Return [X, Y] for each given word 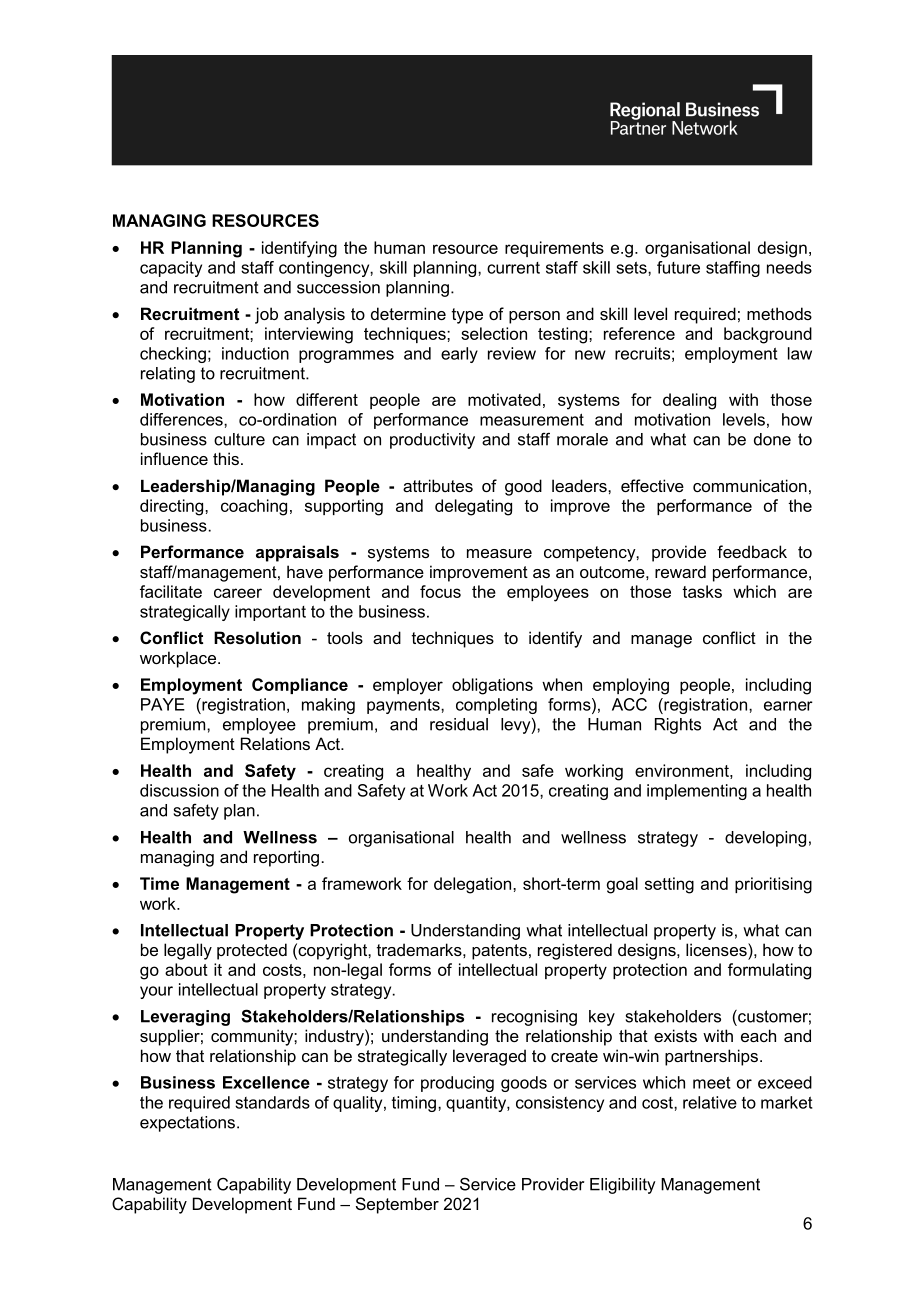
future [678, 267]
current [513, 268]
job [266, 315]
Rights [678, 726]
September [397, 1205]
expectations [187, 1124]
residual [459, 724]
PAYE [163, 704]
